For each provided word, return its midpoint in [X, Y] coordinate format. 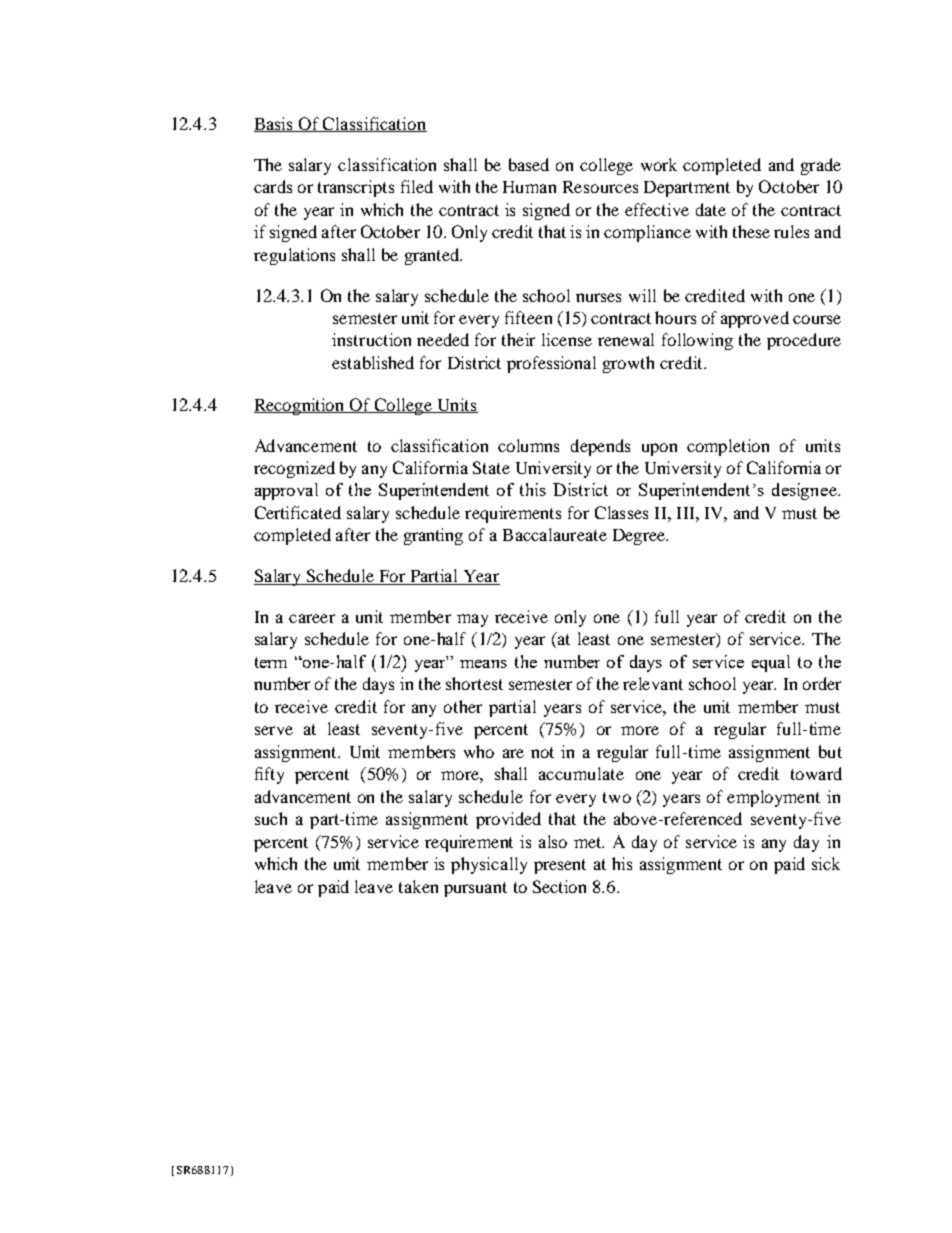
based [529, 164]
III [687, 513]
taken [418, 886]
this [533, 489]
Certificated [298, 512]
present [560, 866]
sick [826, 863]
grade [821, 166]
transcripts [356, 188]
